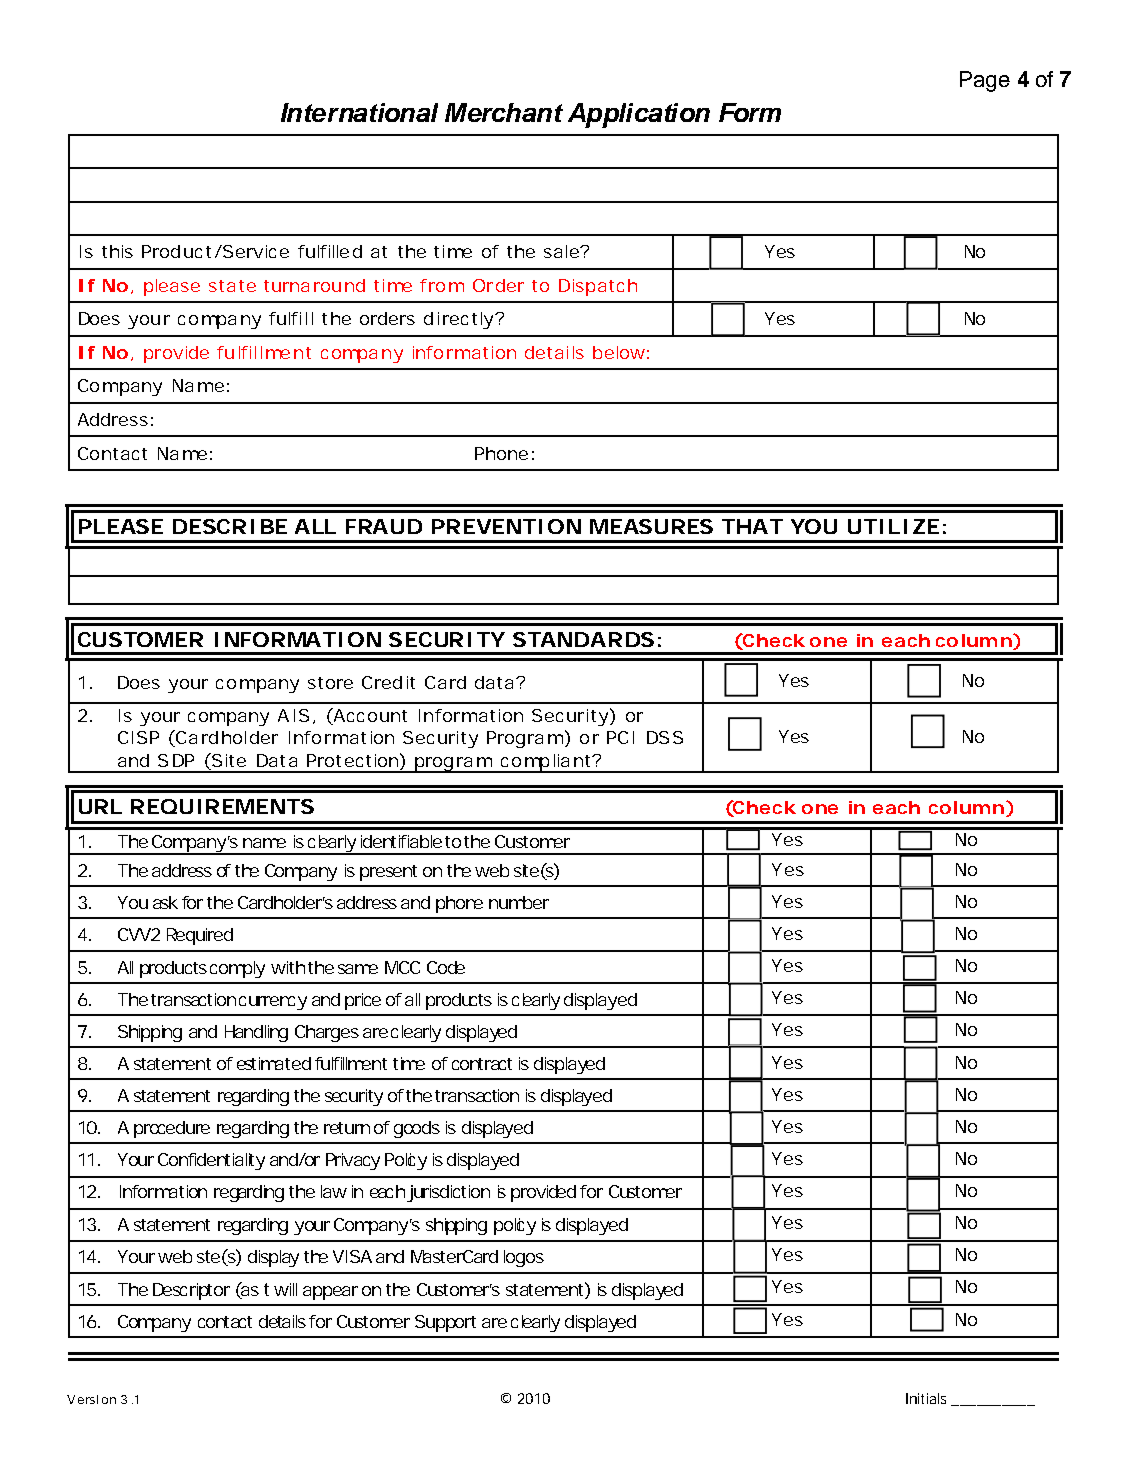 The width and height of the screenshot is (1140, 1475). I want to click on International, so click(359, 112).
